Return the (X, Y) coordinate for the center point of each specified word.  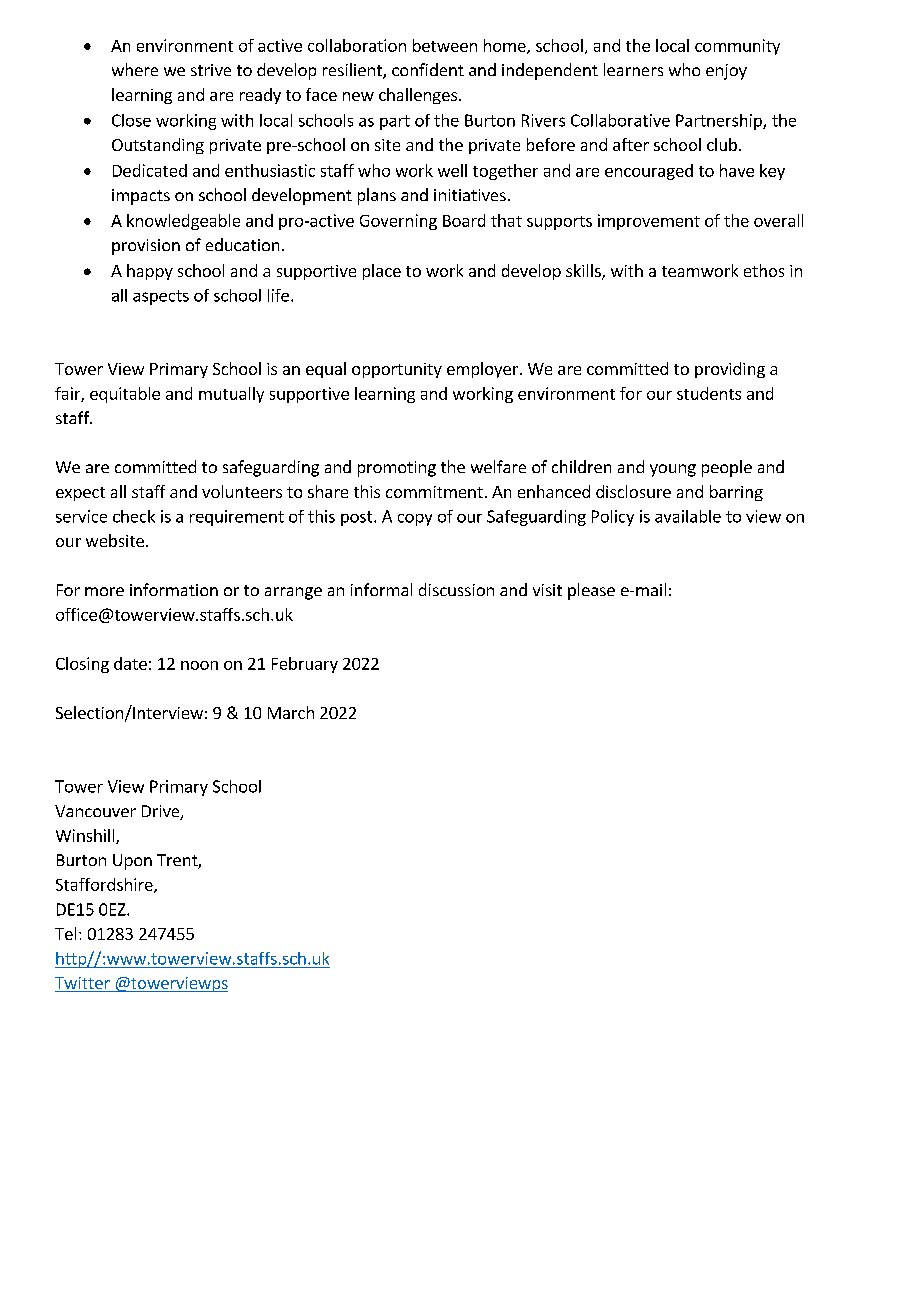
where (135, 69)
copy (415, 520)
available (688, 516)
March (291, 712)
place (382, 272)
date (130, 663)
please (591, 591)
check (134, 516)
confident (428, 69)
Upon (132, 862)
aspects (161, 297)
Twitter (83, 984)
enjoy (726, 72)
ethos (764, 270)
